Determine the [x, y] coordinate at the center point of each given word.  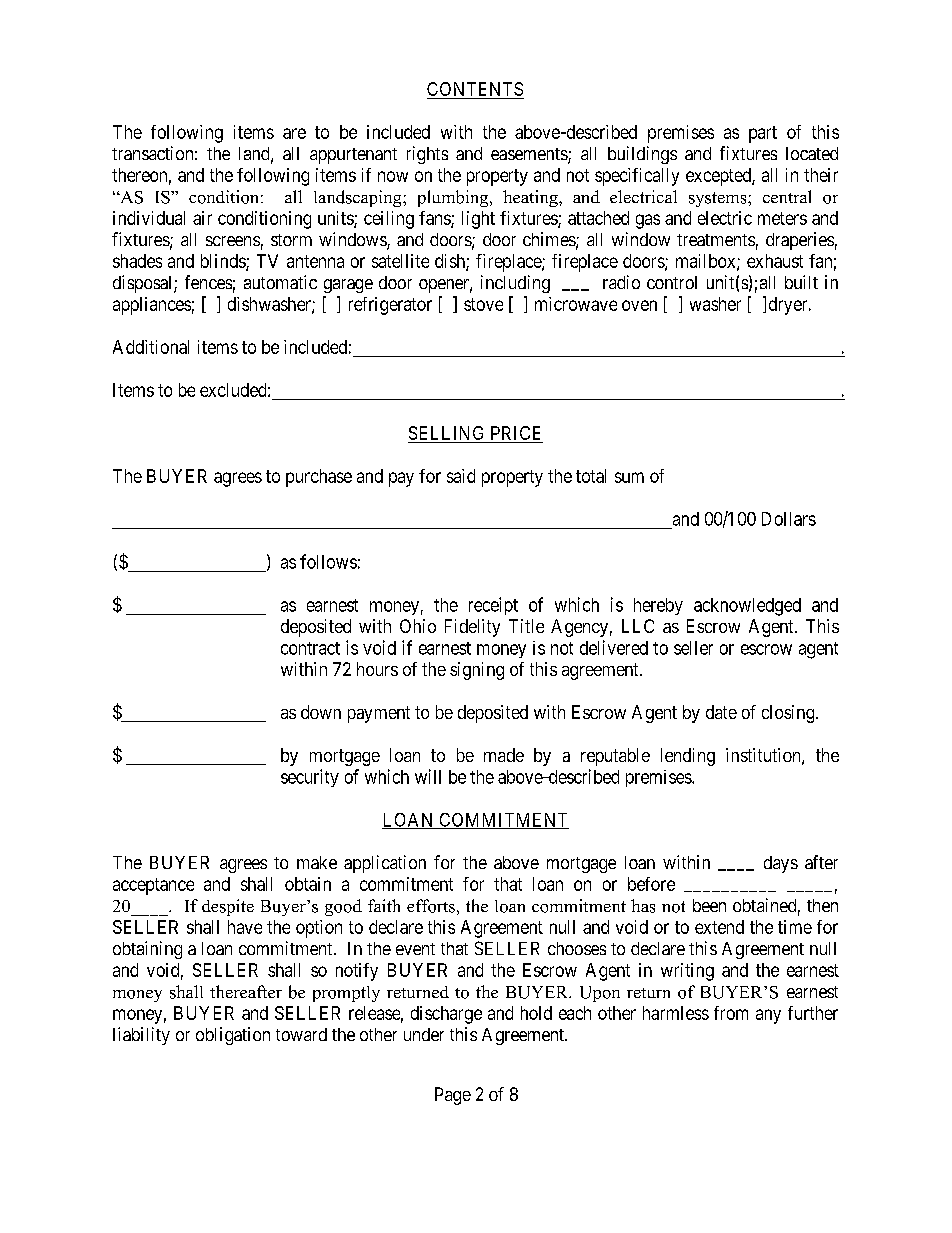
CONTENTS [475, 90]
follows [328, 561]
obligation [233, 1036]
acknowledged [747, 607]
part [763, 134]
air [202, 218]
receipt [493, 606]
